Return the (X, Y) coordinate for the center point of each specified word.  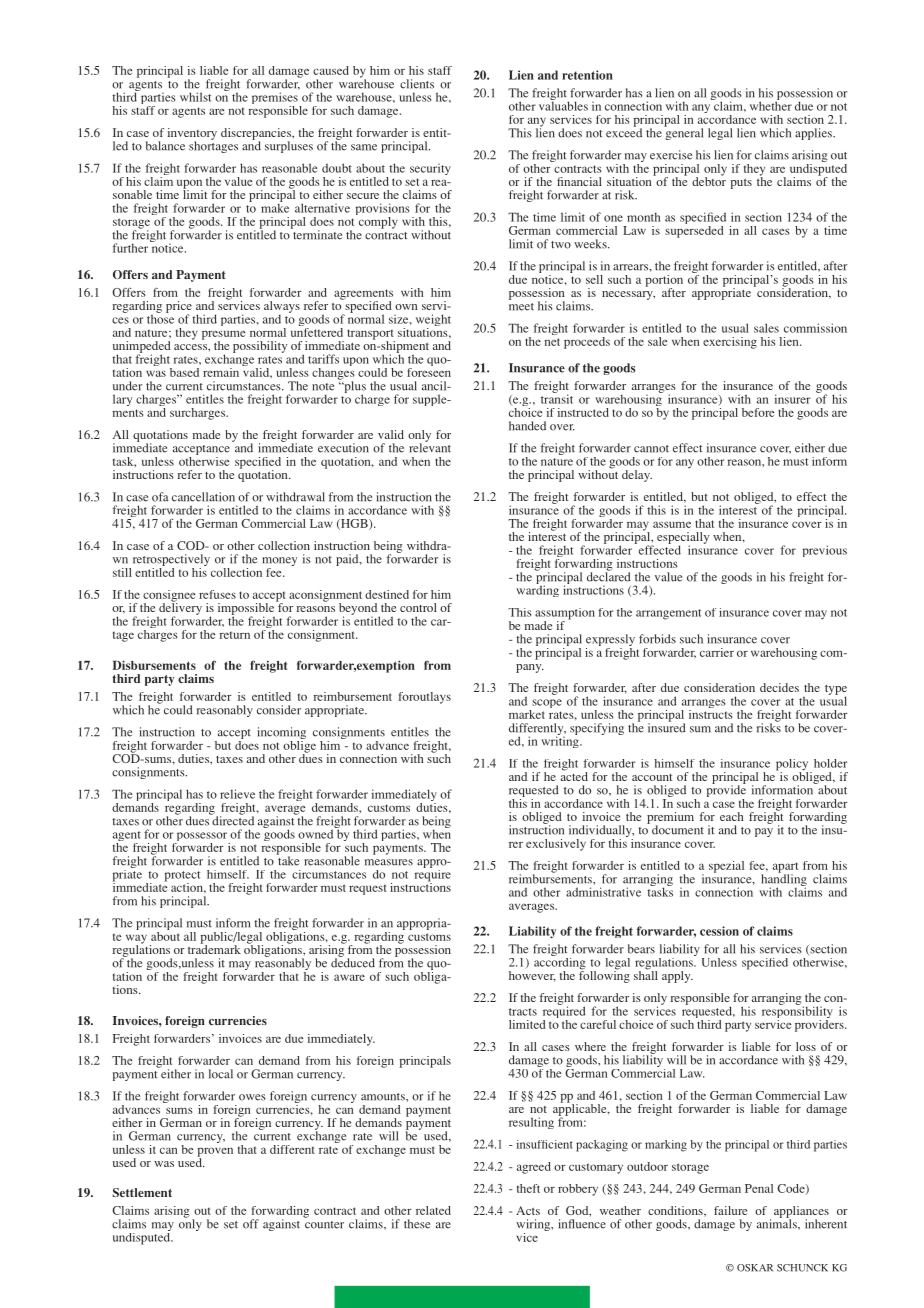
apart (785, 868)
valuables (563, 105)
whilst (195, 97)
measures (389, 862)
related (433, 1210)
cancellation (203, 497)
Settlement (142, 1192)
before (758, 412)
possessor (202, 838)
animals (778, 1223)
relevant (430, 447)
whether (771, 105)
